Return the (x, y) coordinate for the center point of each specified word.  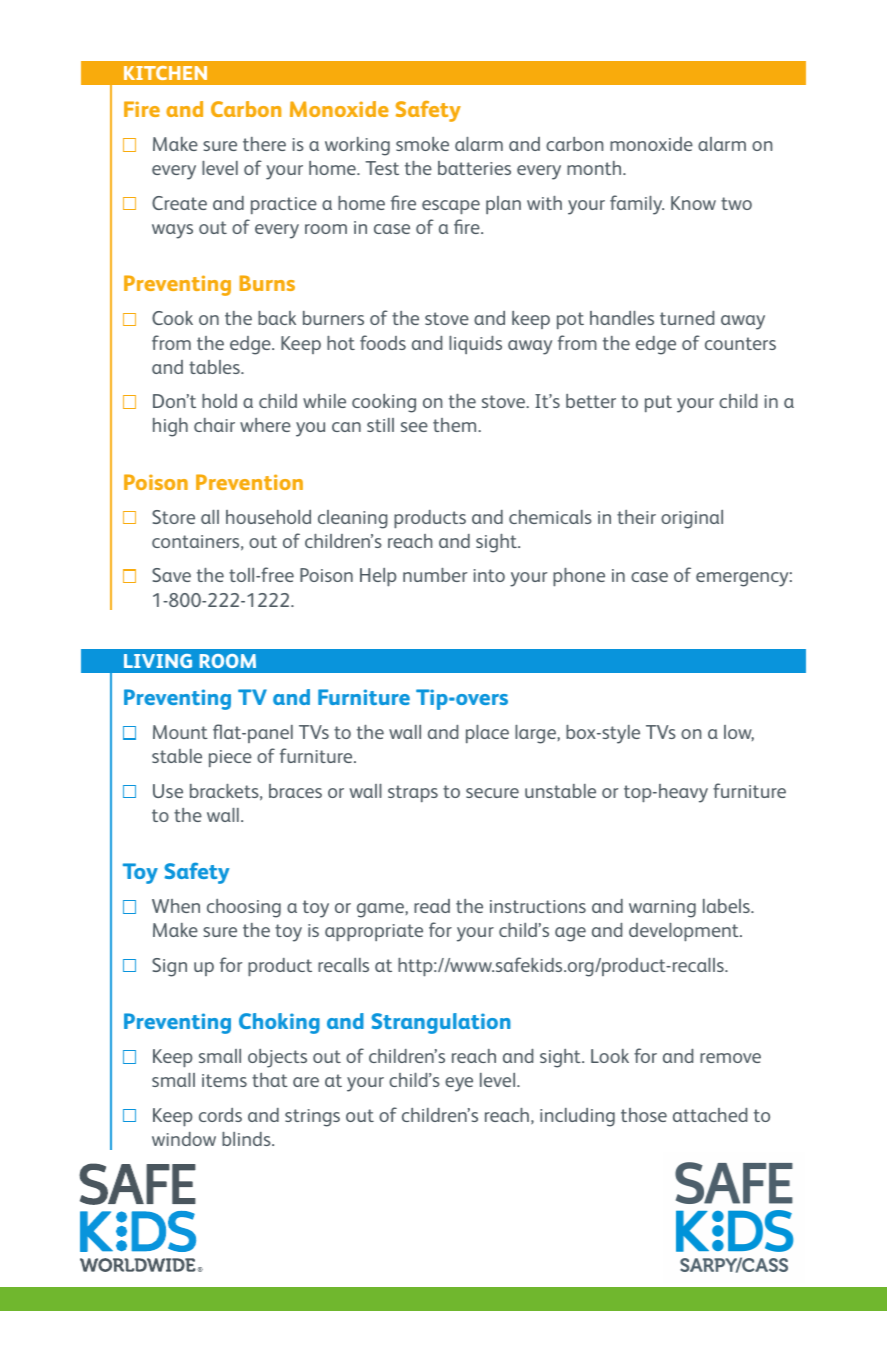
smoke (422, 144)
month (595, 168)
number (435, 575)
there (264, 144)
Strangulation (441, 1023)
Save (171, 575)
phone (579, 577)
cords (220, 1115)
